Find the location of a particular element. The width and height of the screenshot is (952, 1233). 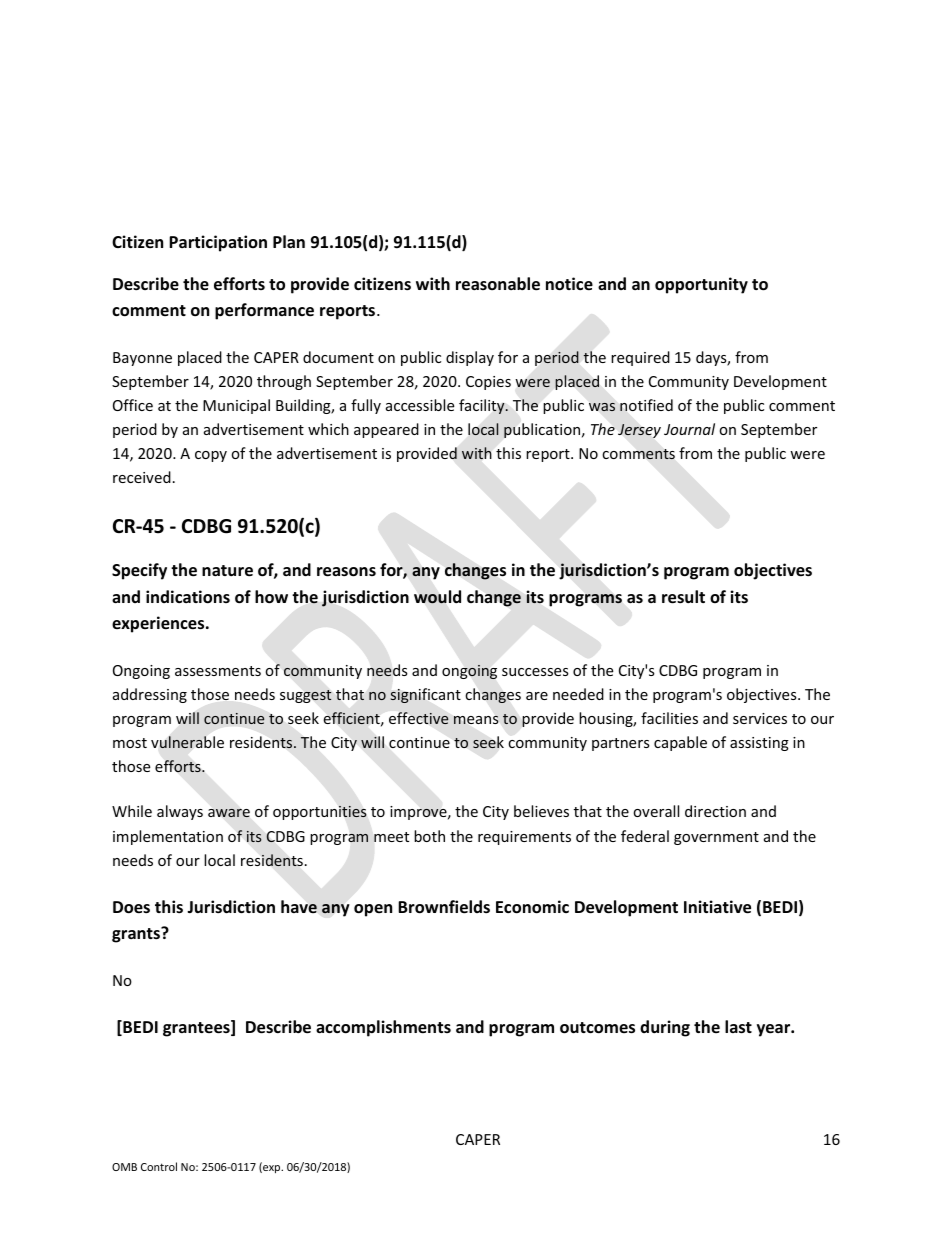

Participation is located at coordinates (218, 243).
